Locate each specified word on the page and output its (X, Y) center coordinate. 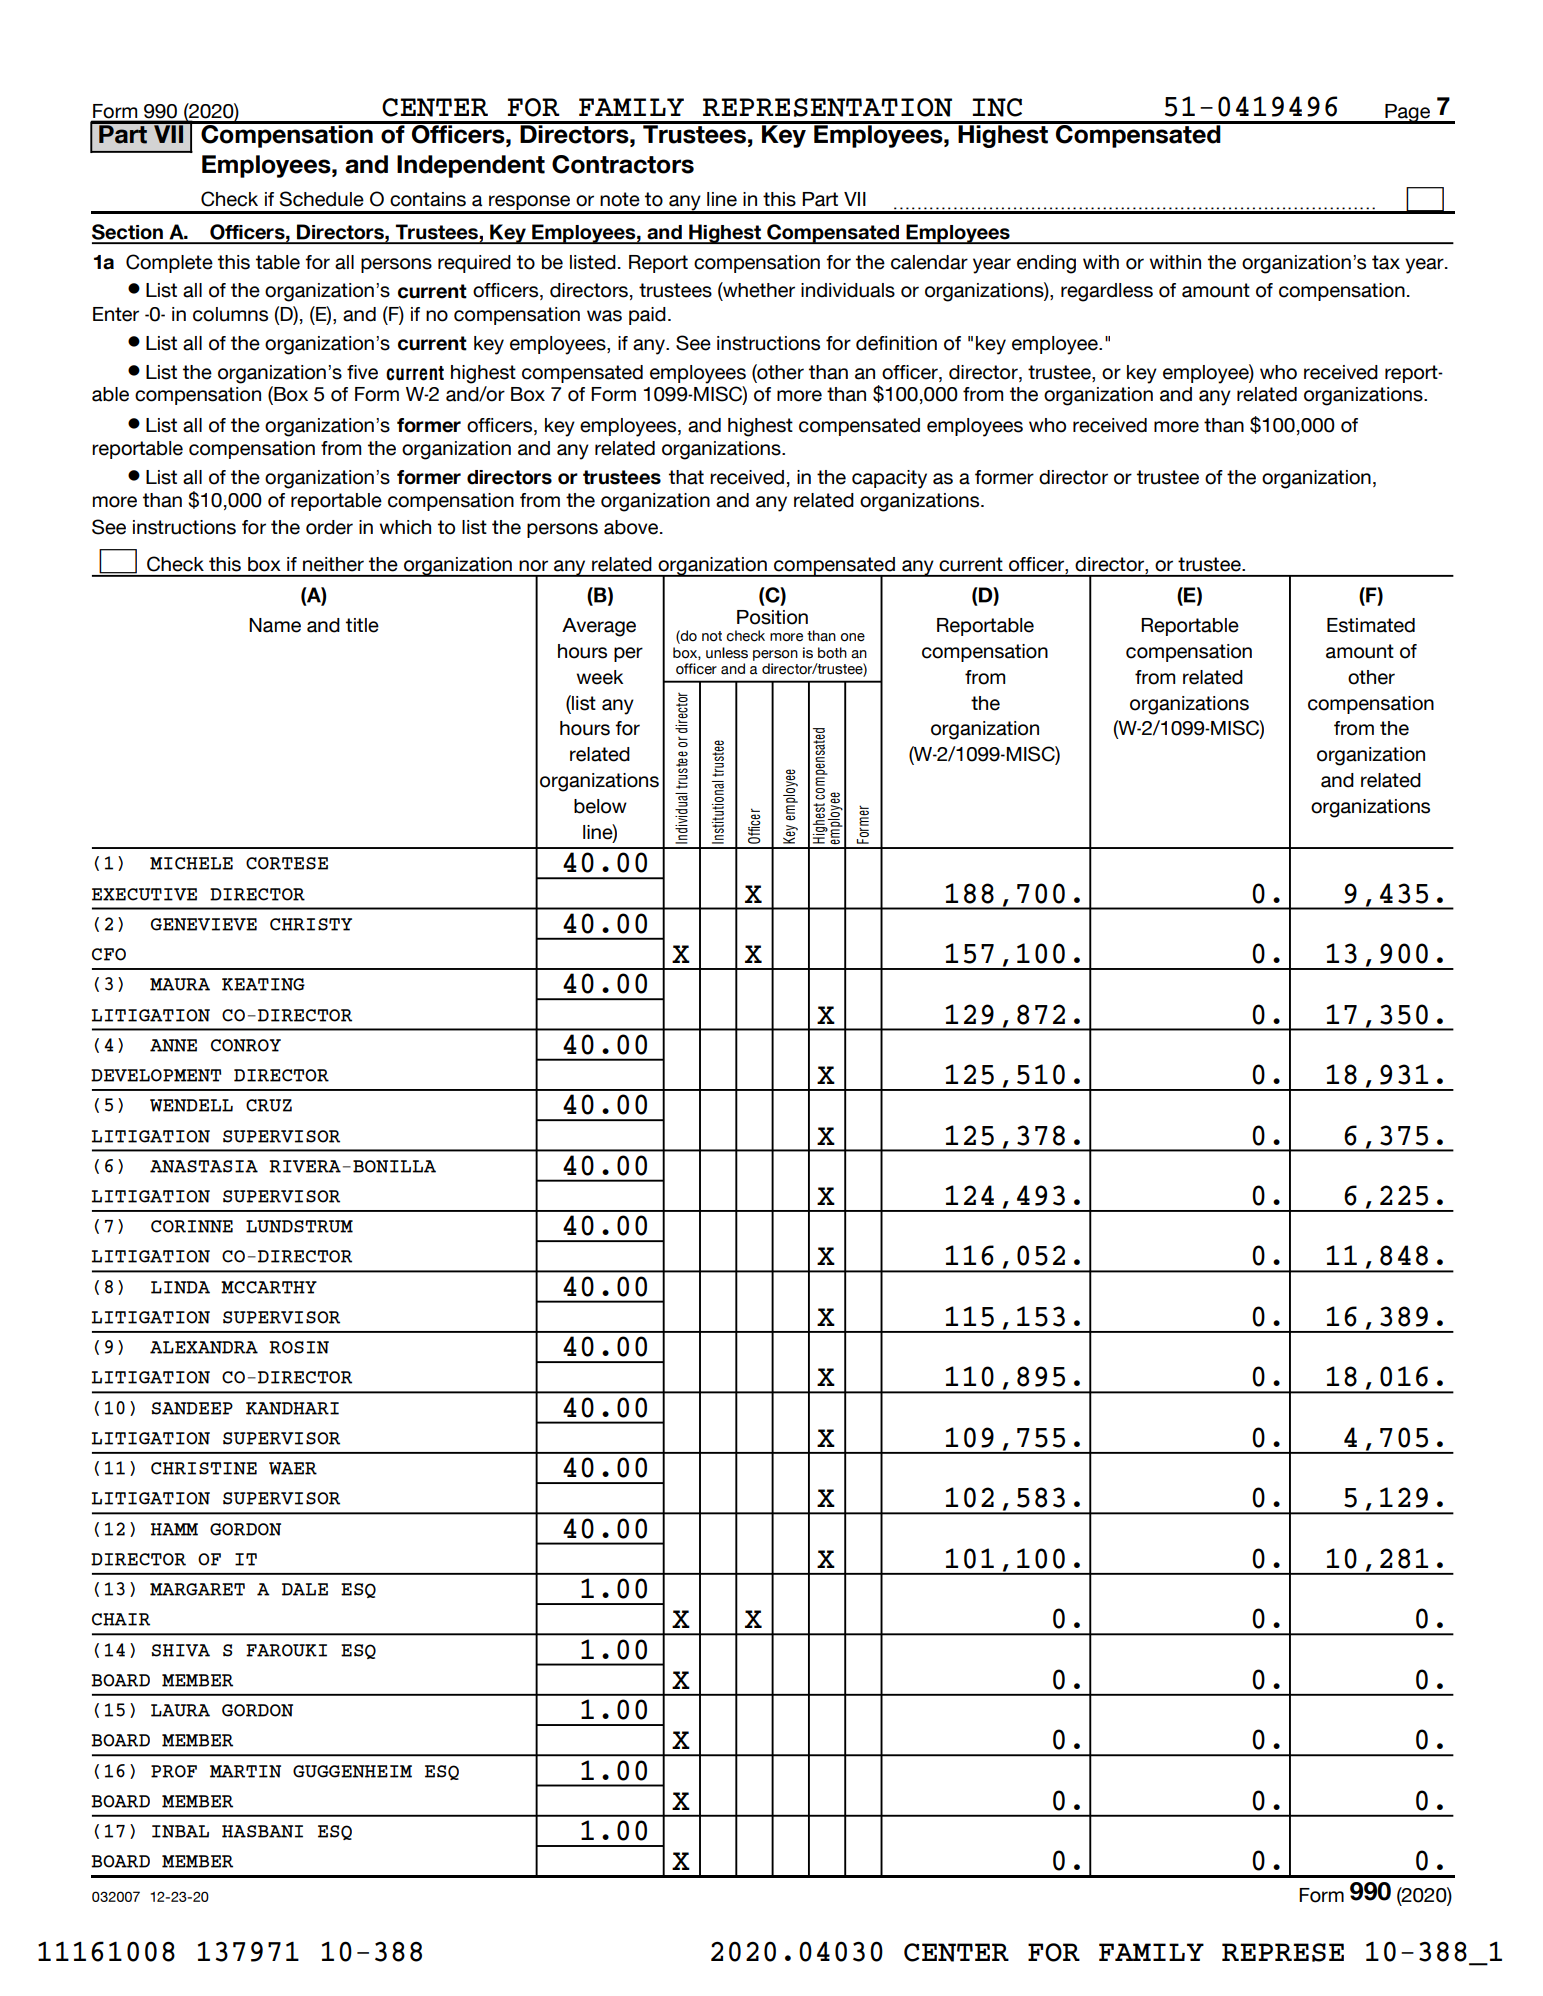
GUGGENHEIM (352, 1771)
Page (1408, 114)
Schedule (322, 199)
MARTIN (245, 1771)
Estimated (1371, 625)
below (600, 806)
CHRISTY (311, 924)
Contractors (623, 164)
